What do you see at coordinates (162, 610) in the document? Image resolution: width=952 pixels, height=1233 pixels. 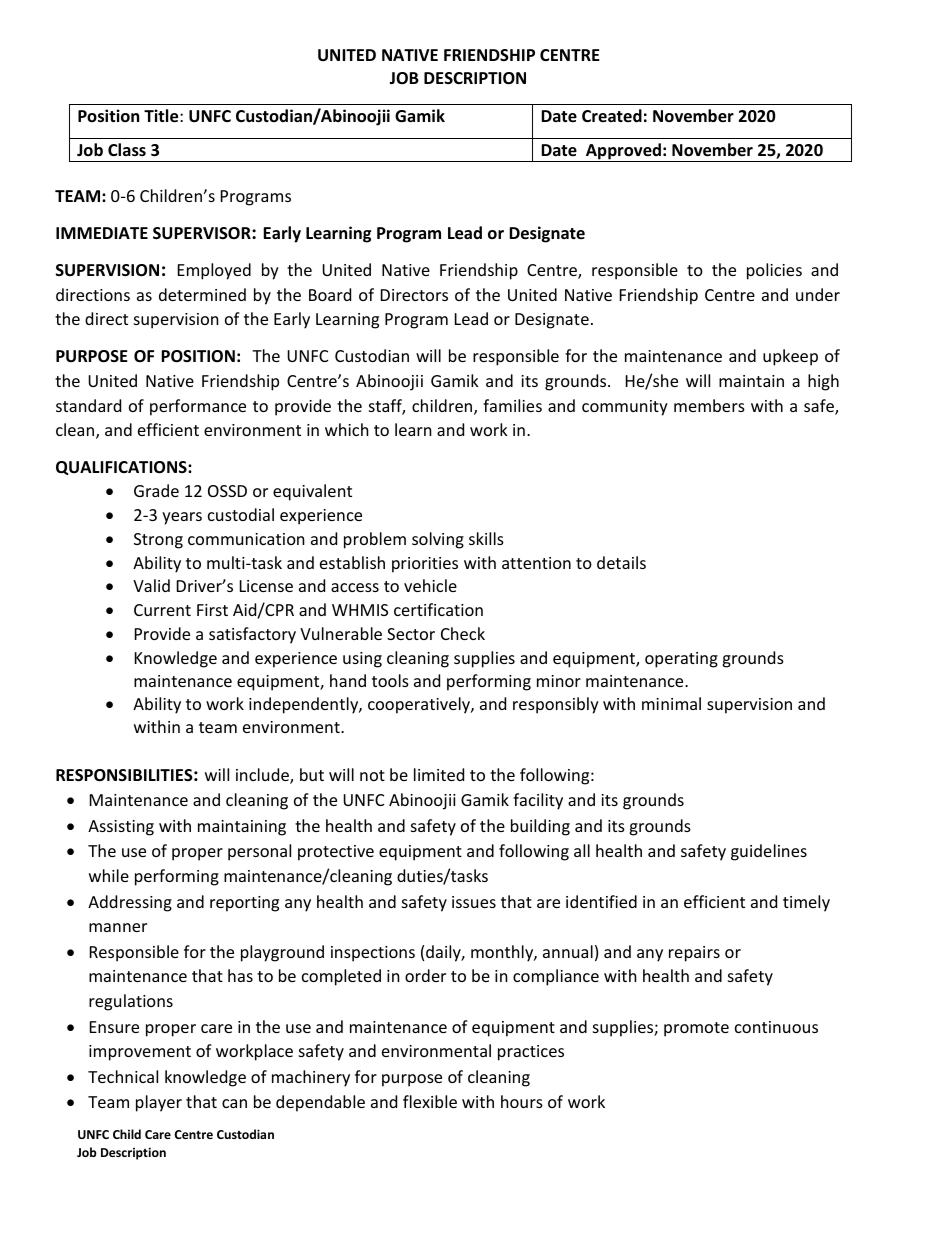 I see `Current` at bounding box center [162, 610].
